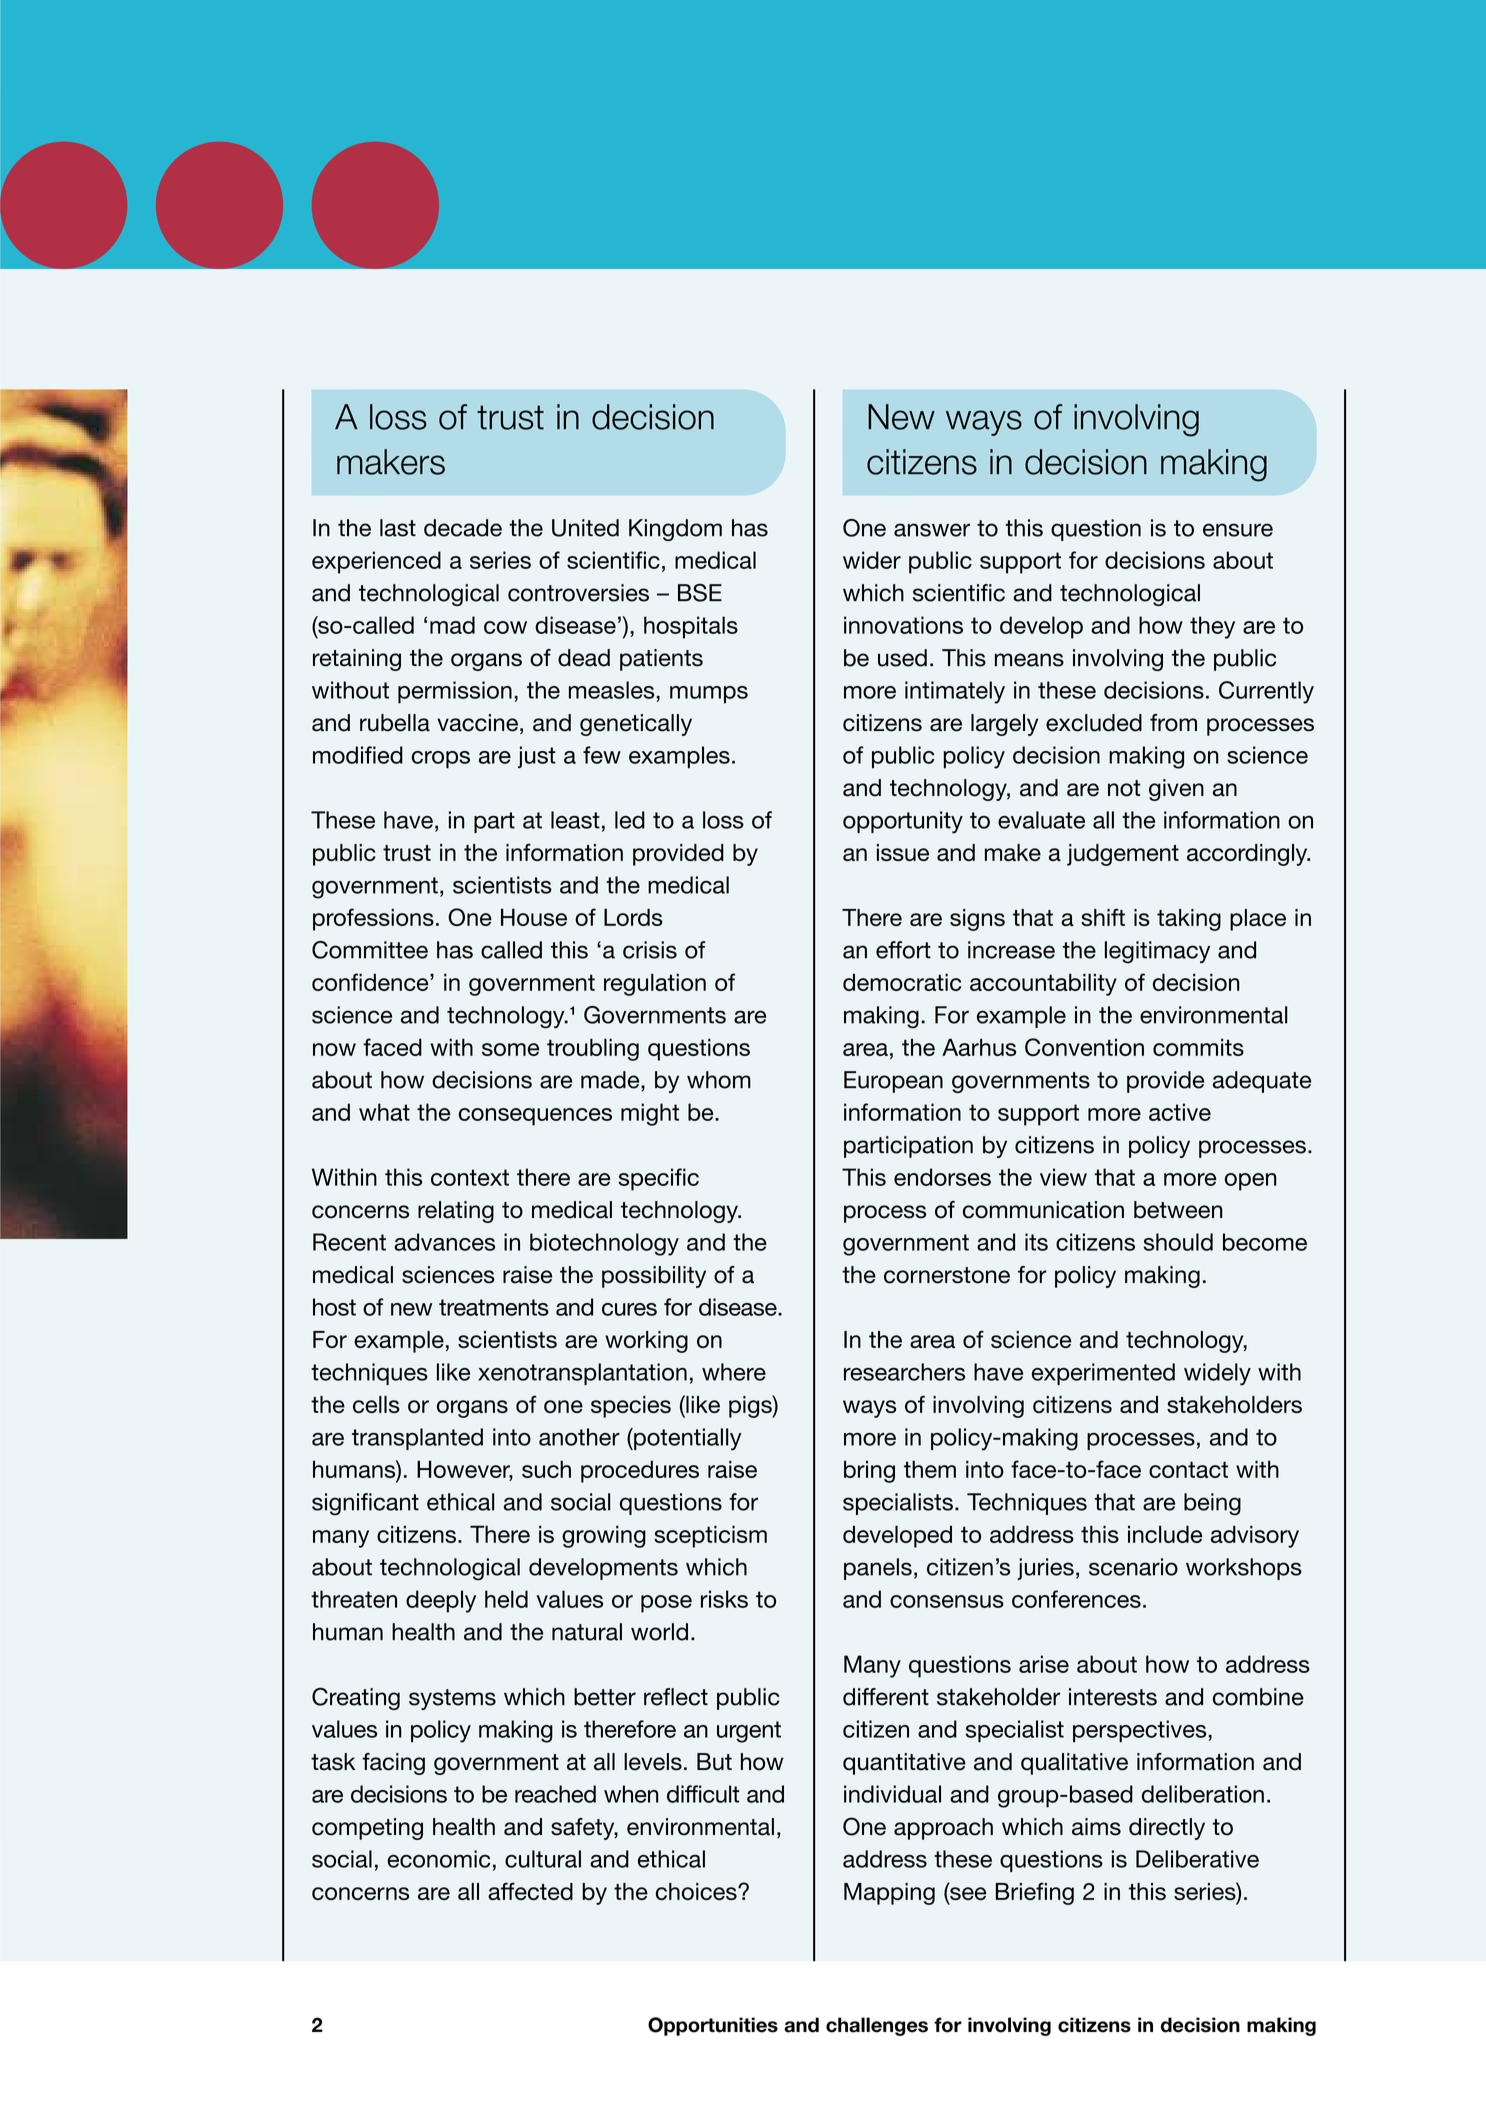 The height and width of the page is (2103, 1486). I want to click on legitimacy, so click(1157, 952).
